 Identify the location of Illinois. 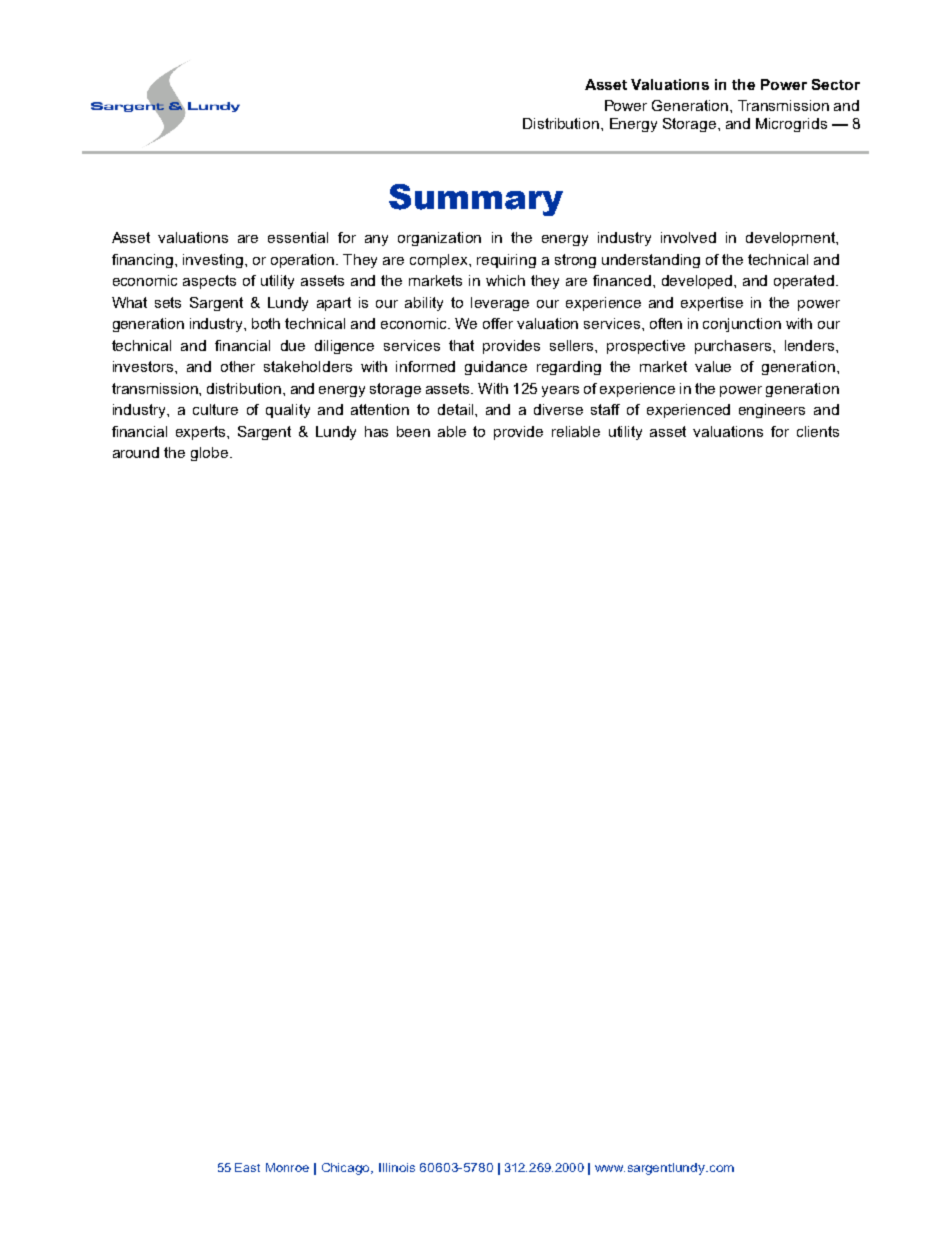
(397, 1167).
